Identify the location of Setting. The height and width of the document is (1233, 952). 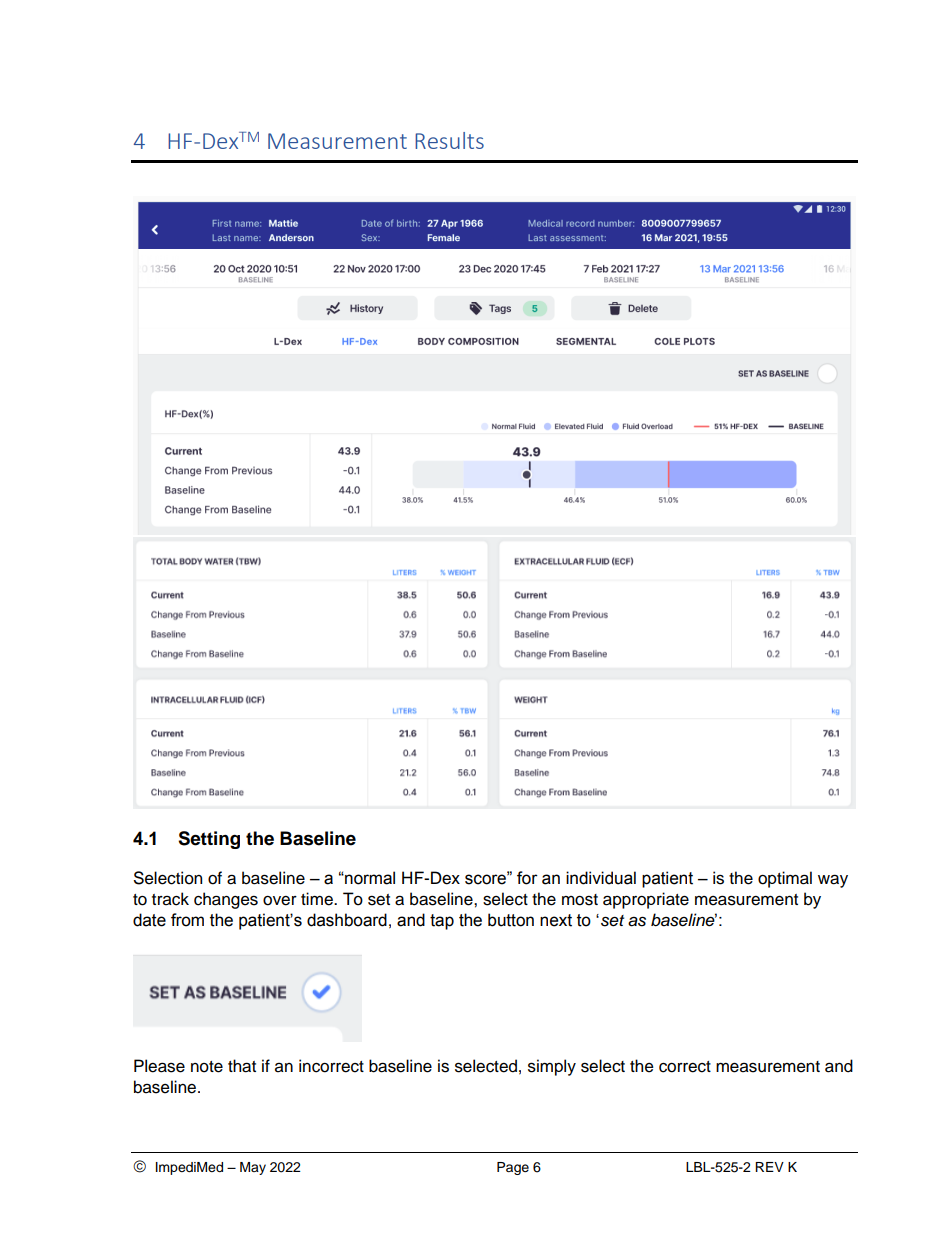
(209, 840).
